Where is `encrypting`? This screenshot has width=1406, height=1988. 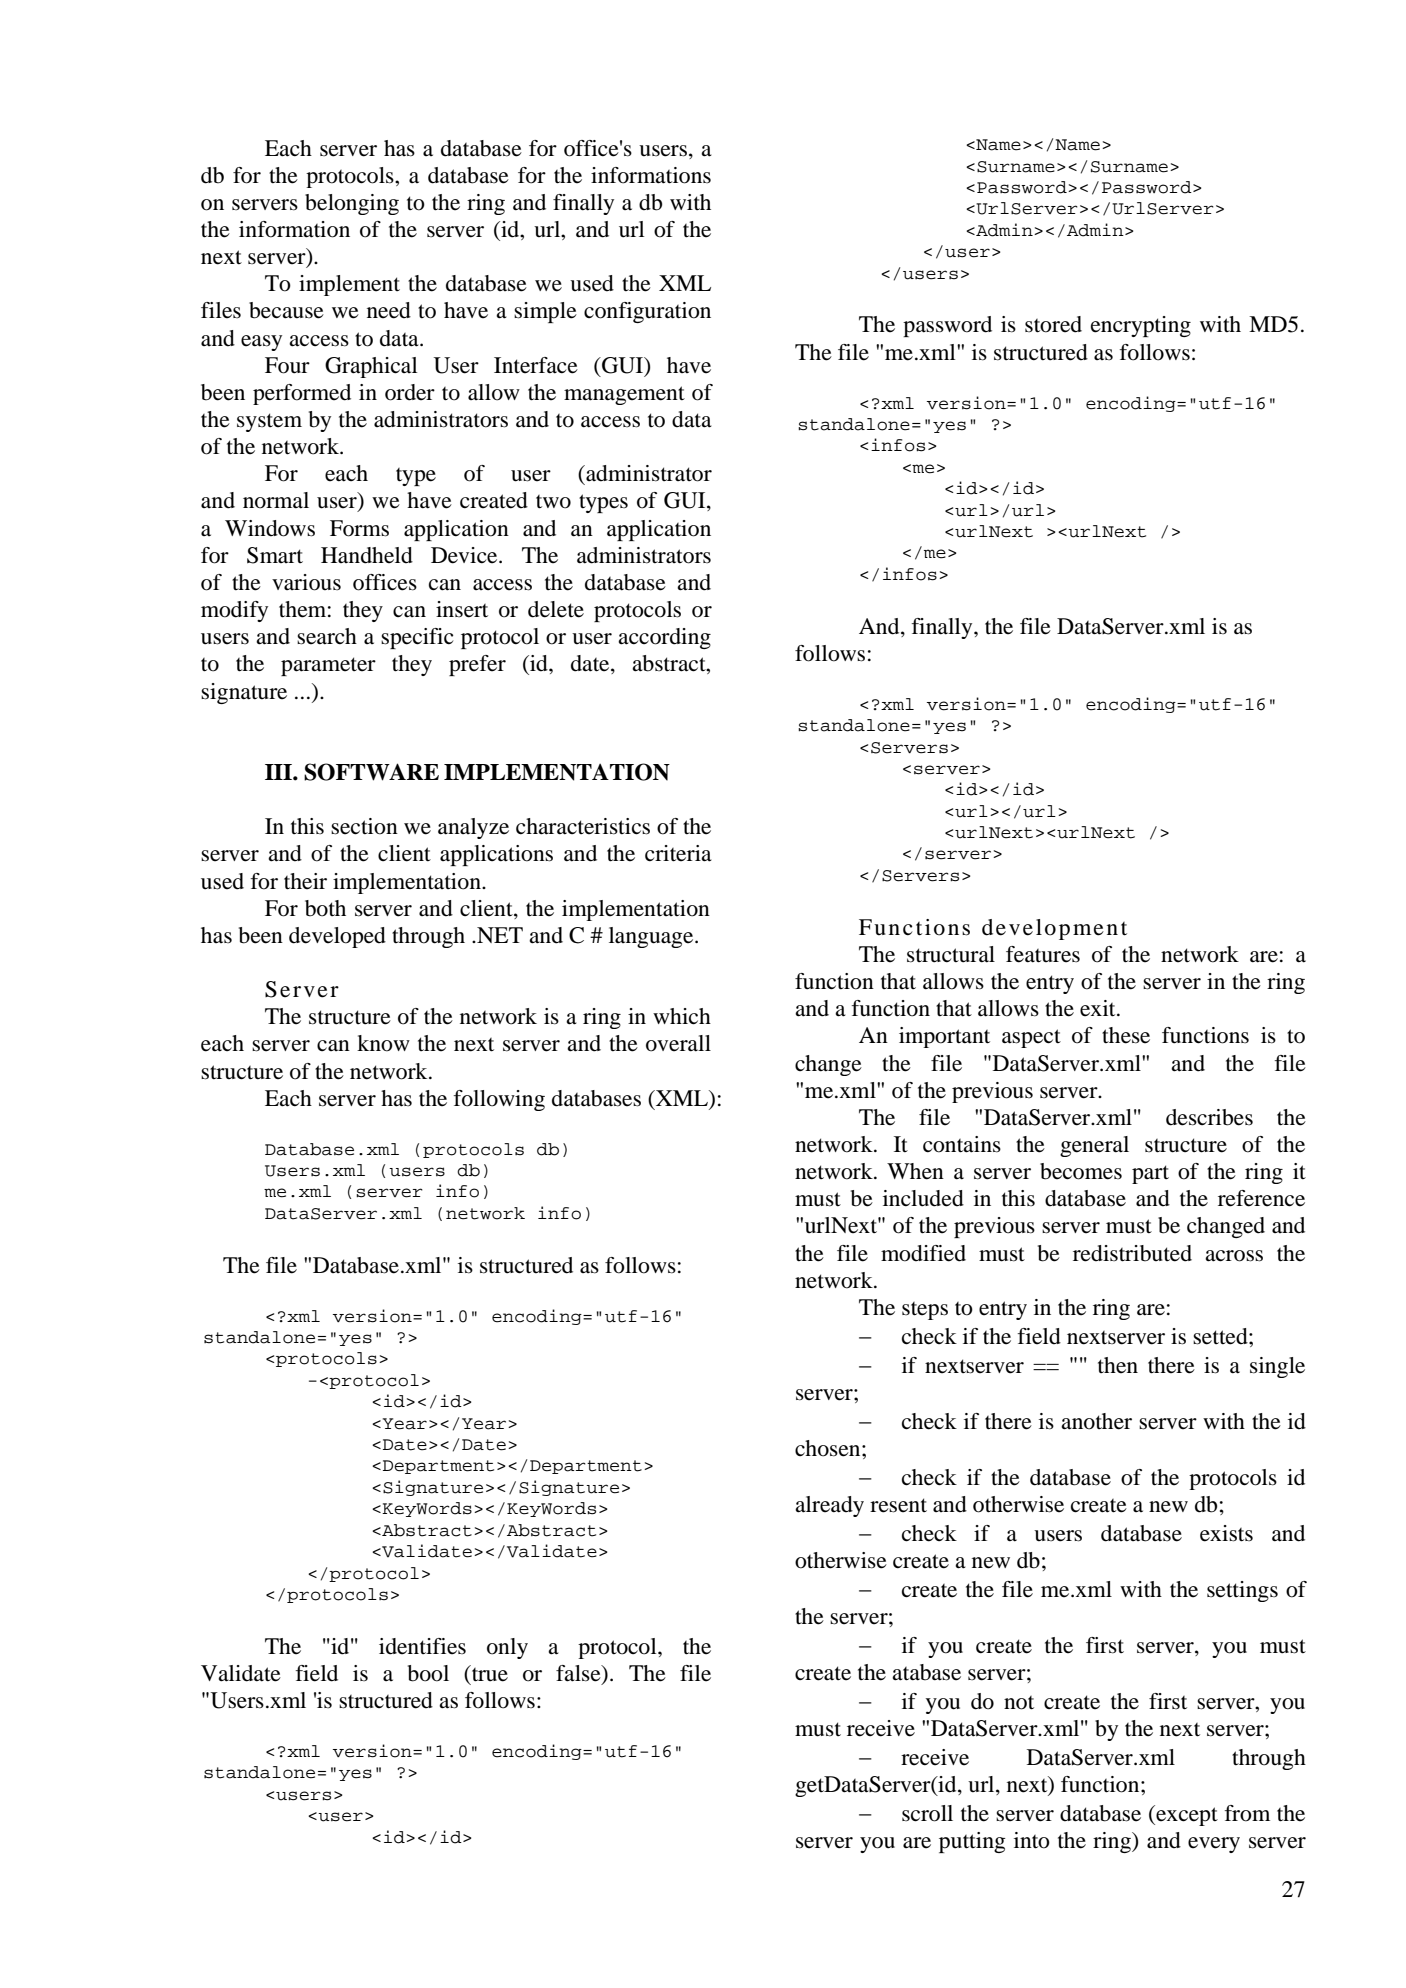
encrypting is located at coordinates (1141, 326).
